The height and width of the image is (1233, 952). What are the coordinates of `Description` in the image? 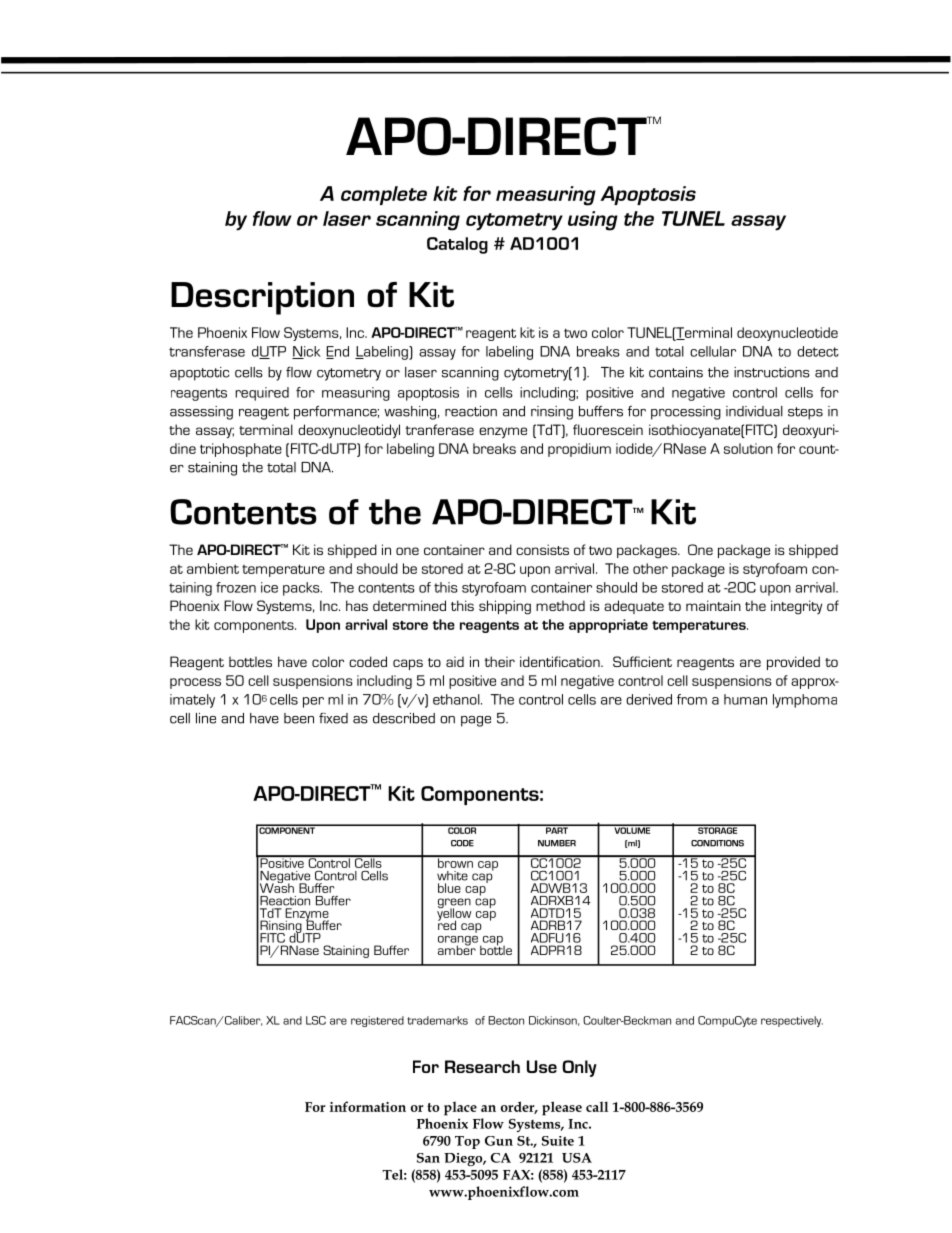 It's located at (262, 298).
